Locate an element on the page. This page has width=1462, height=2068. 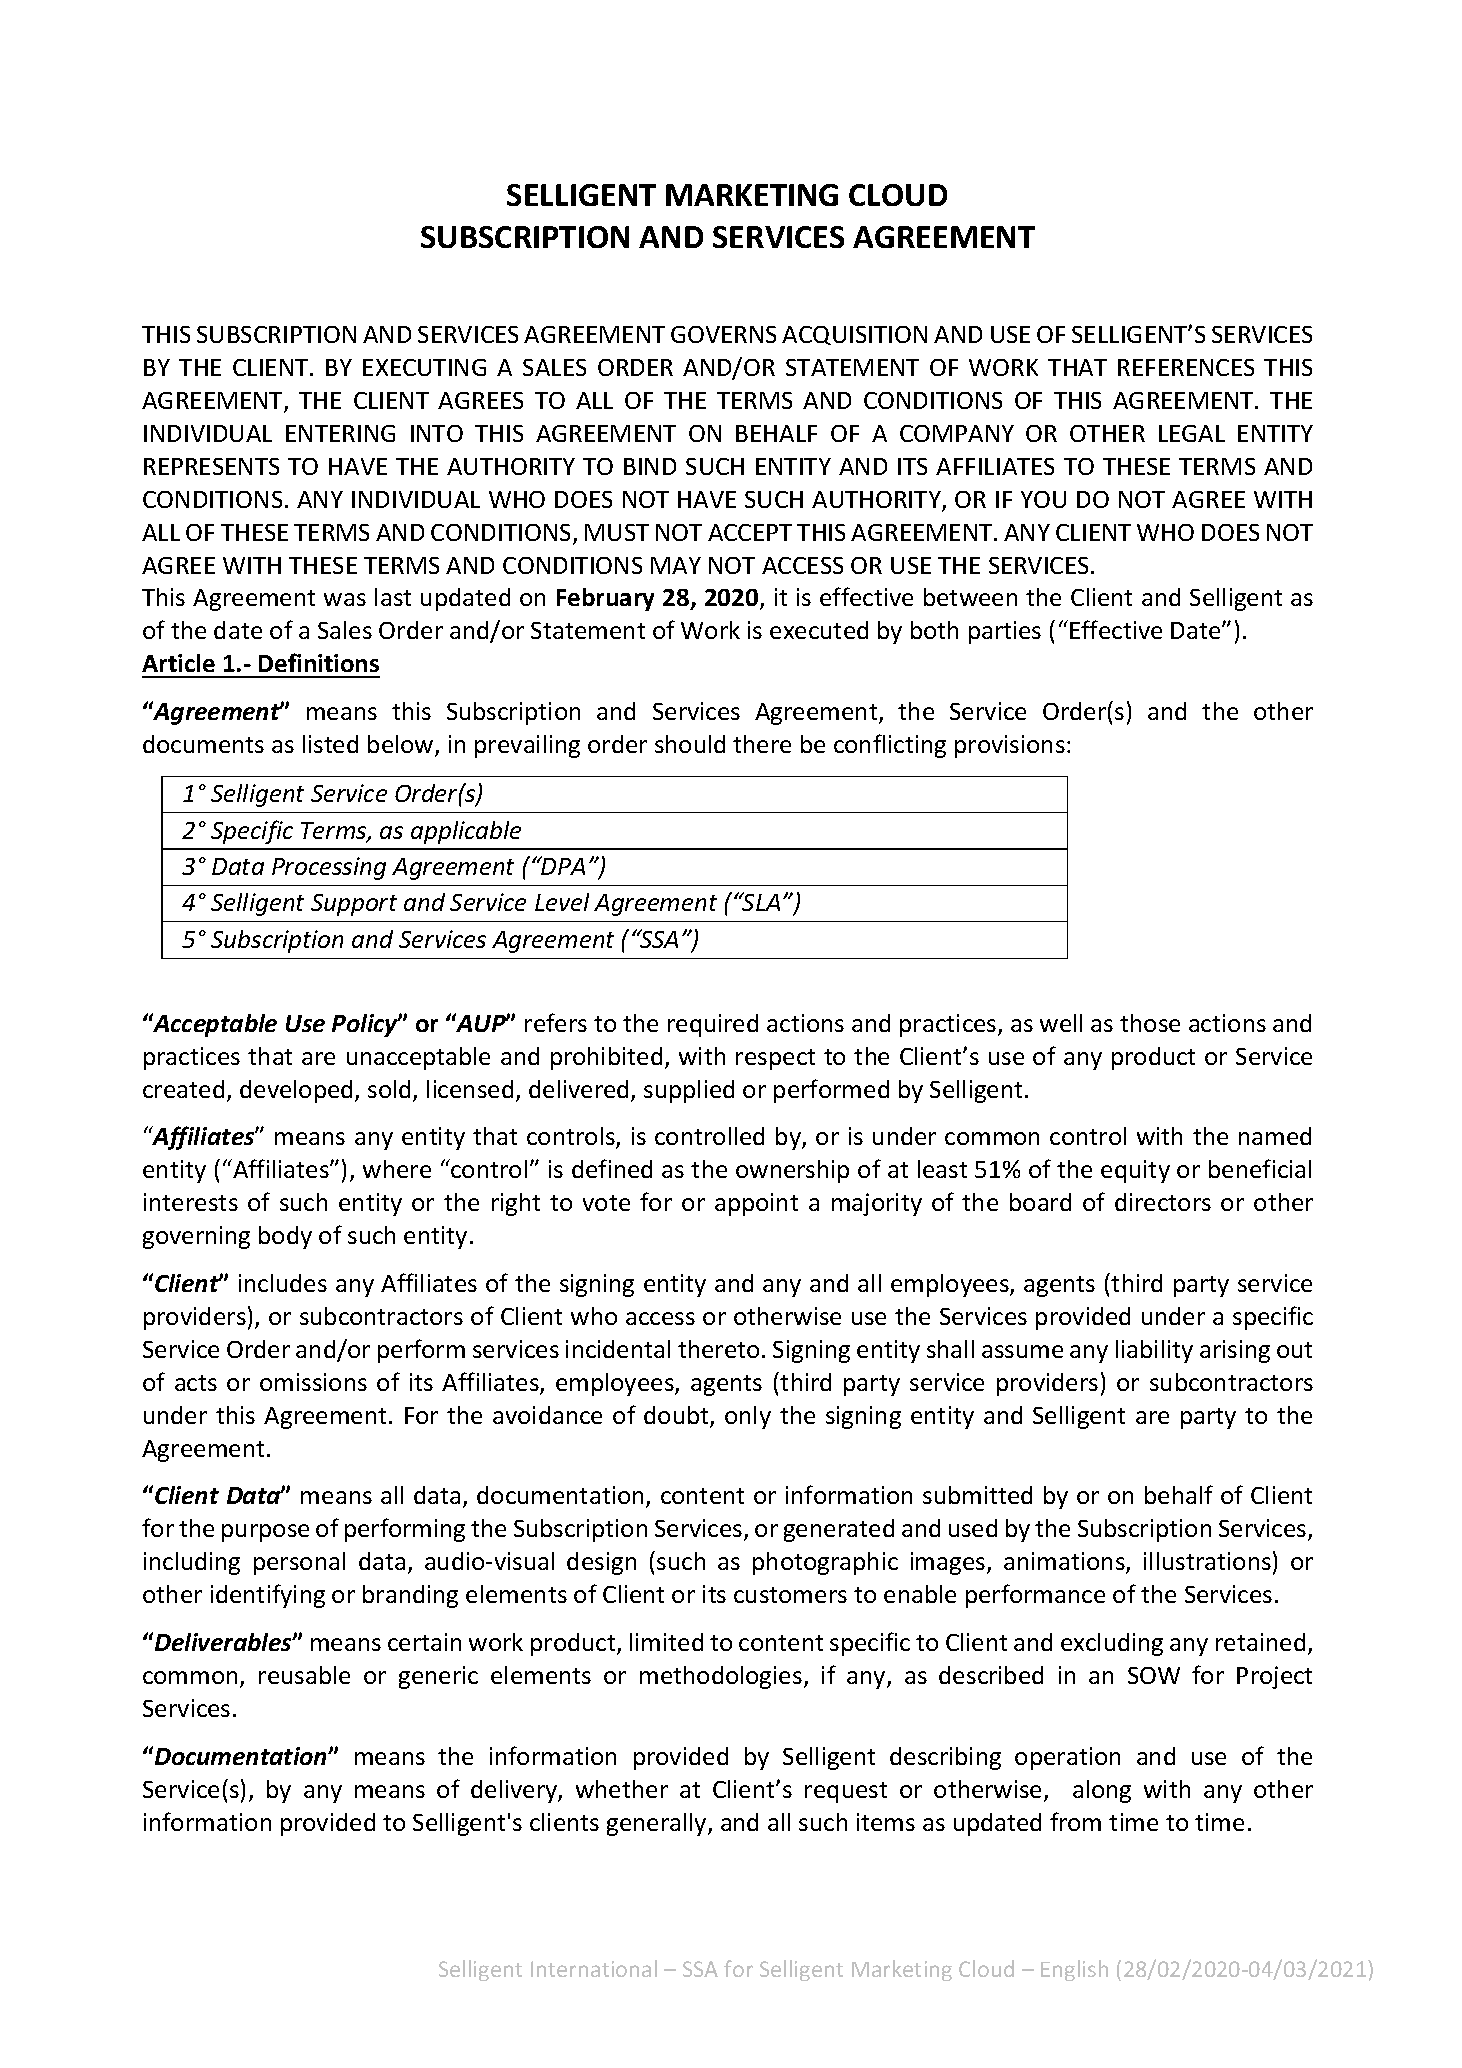
REFERENCES is located at coordinates (1186, 367).
